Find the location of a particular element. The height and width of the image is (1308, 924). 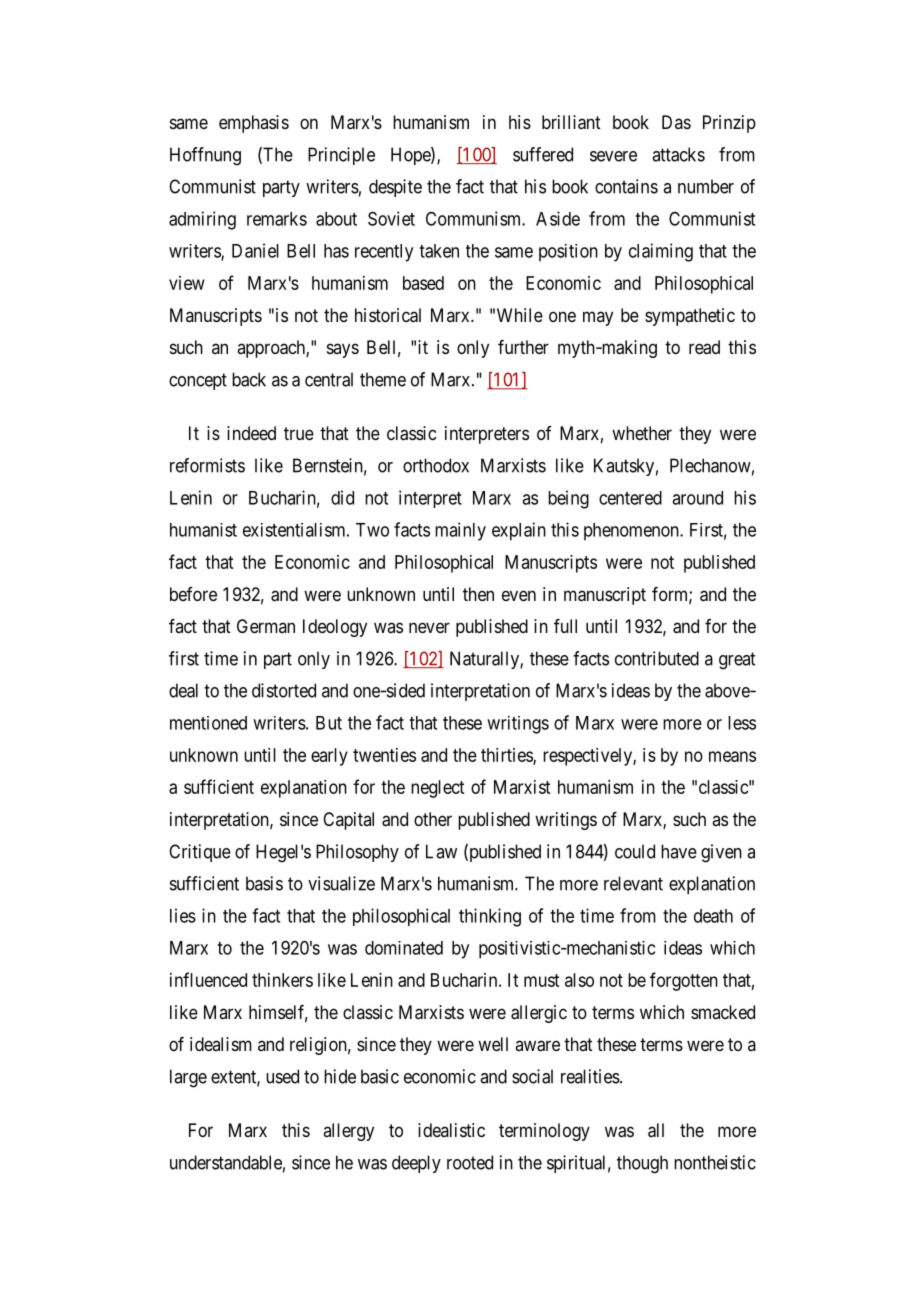

emphasis is located at coordinates (254, 124).
